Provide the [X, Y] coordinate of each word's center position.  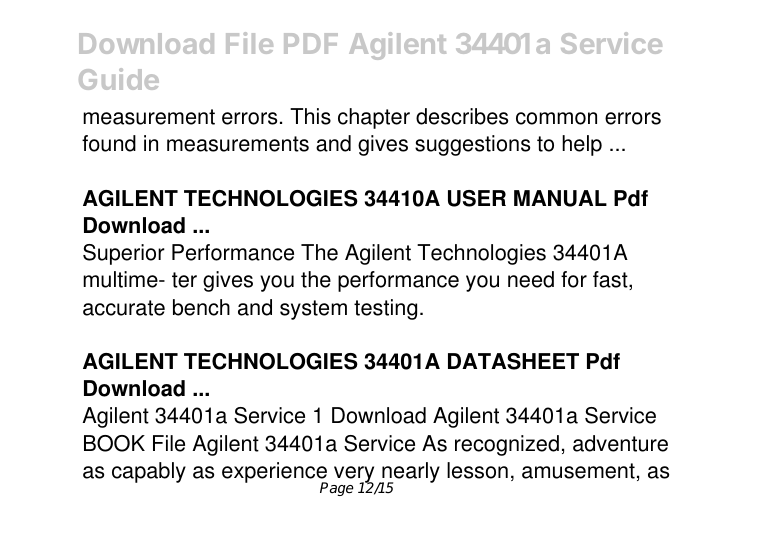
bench [201, 307]
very [353, 476]
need [531, 279]
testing [385, 309]
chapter [374, 118]
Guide [119, 79]
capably [149, 472]
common [556, 118]
